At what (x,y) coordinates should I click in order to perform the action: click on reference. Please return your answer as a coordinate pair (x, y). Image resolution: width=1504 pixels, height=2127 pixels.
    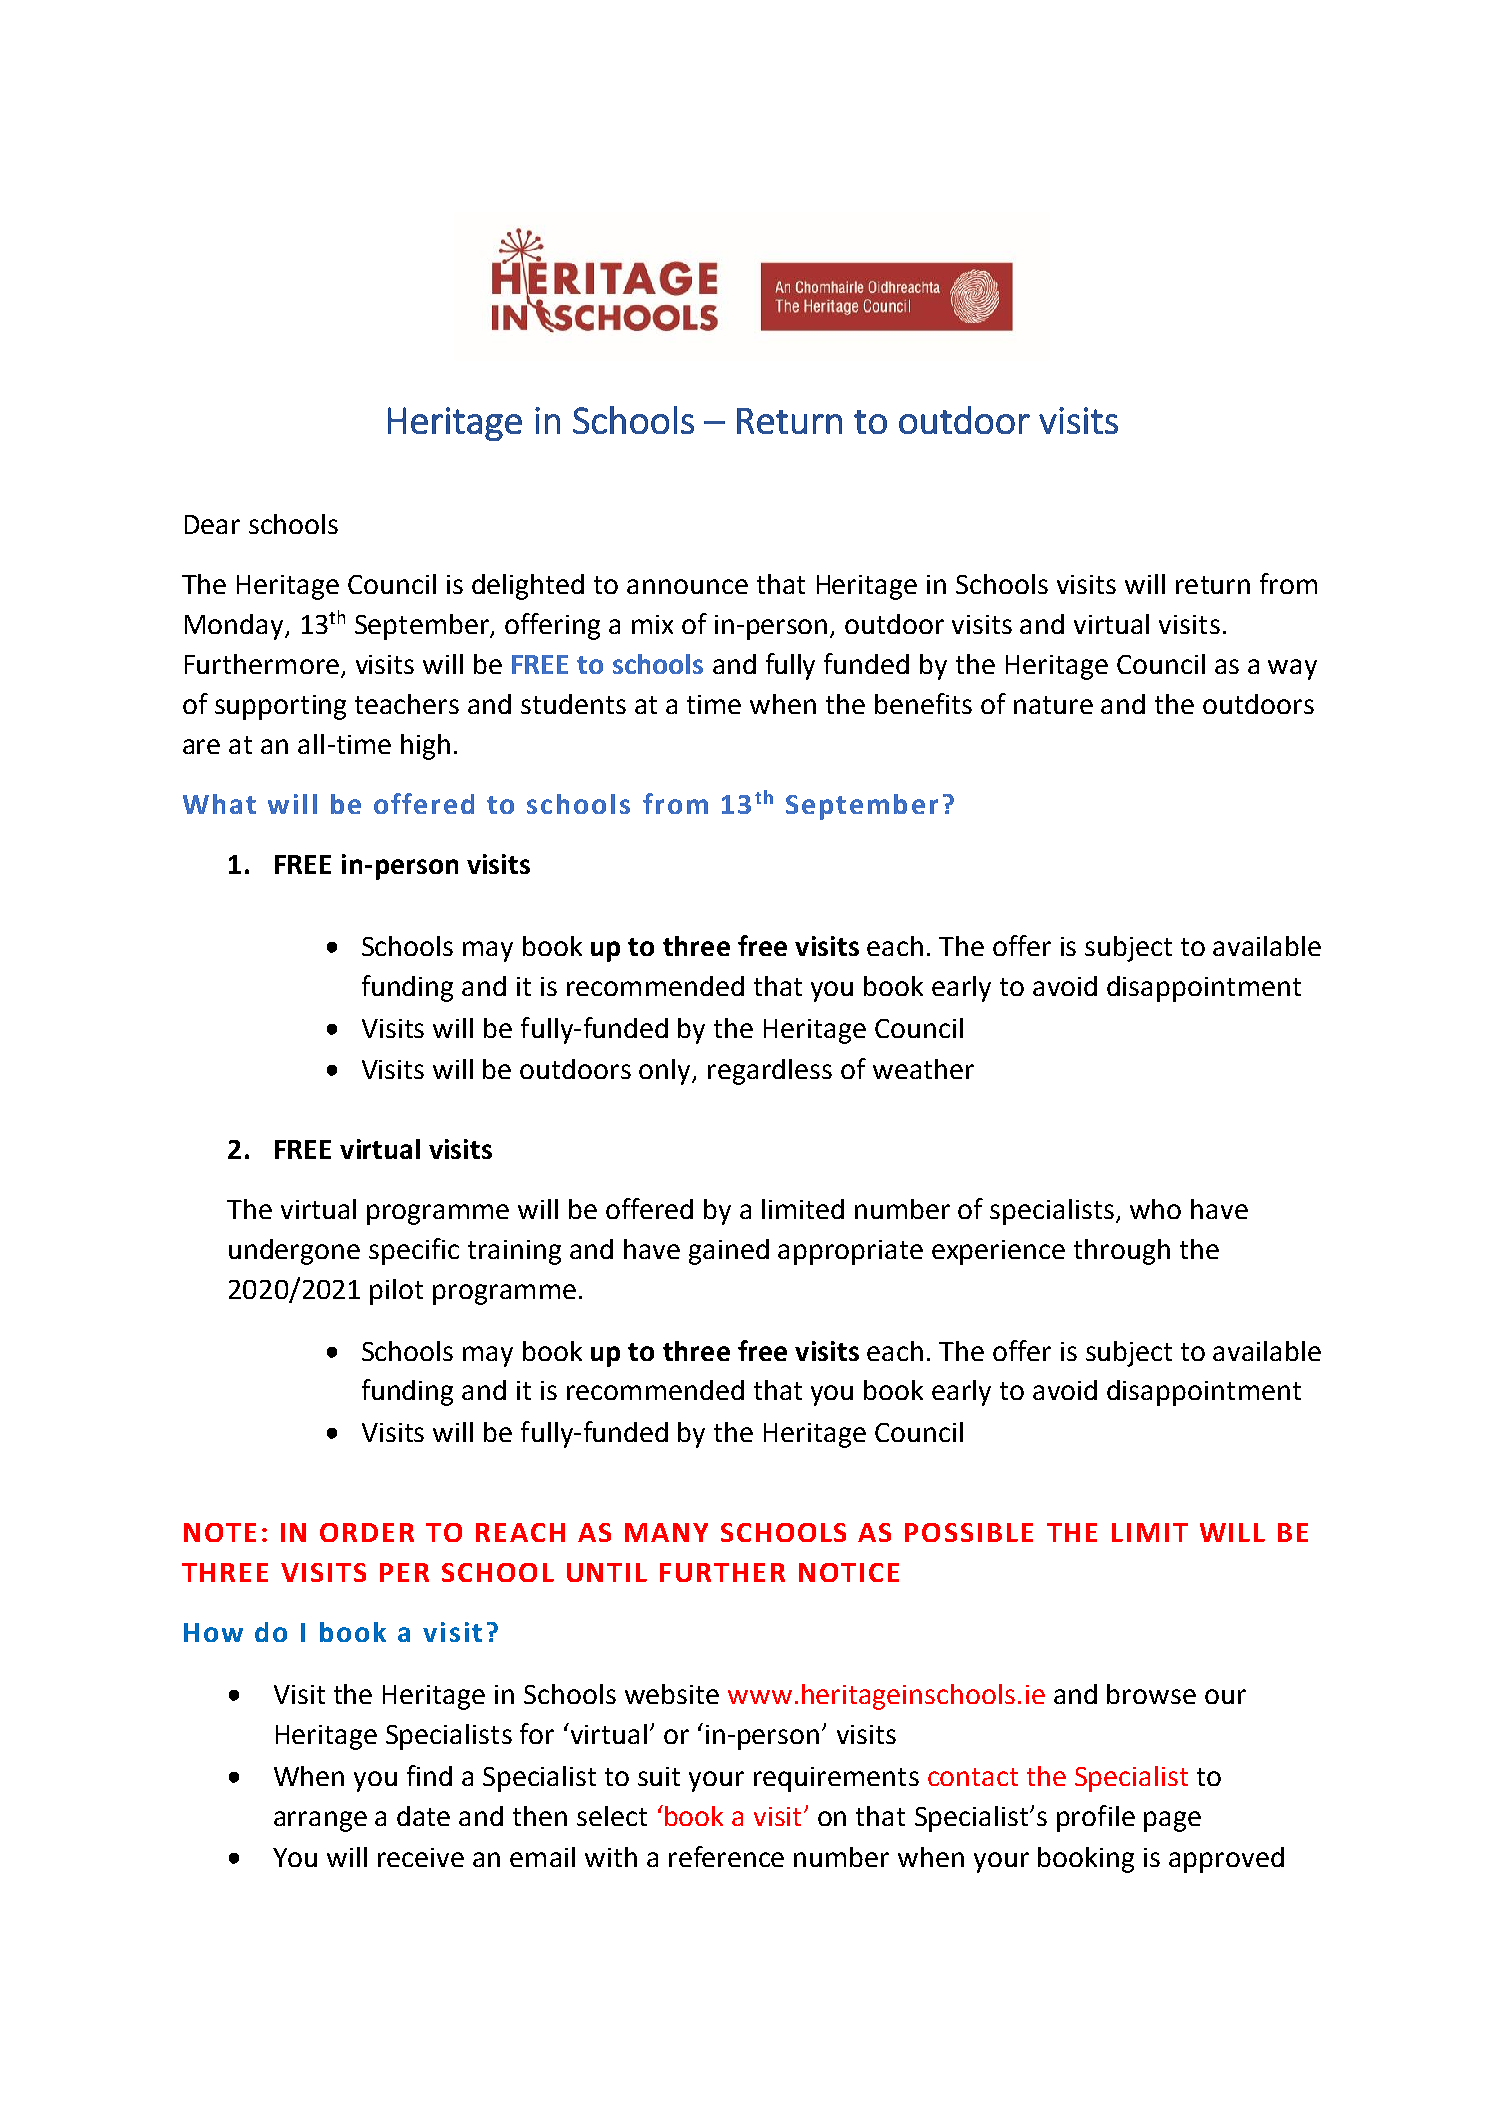
    Looking at the image, I should click on (726, 1856).
